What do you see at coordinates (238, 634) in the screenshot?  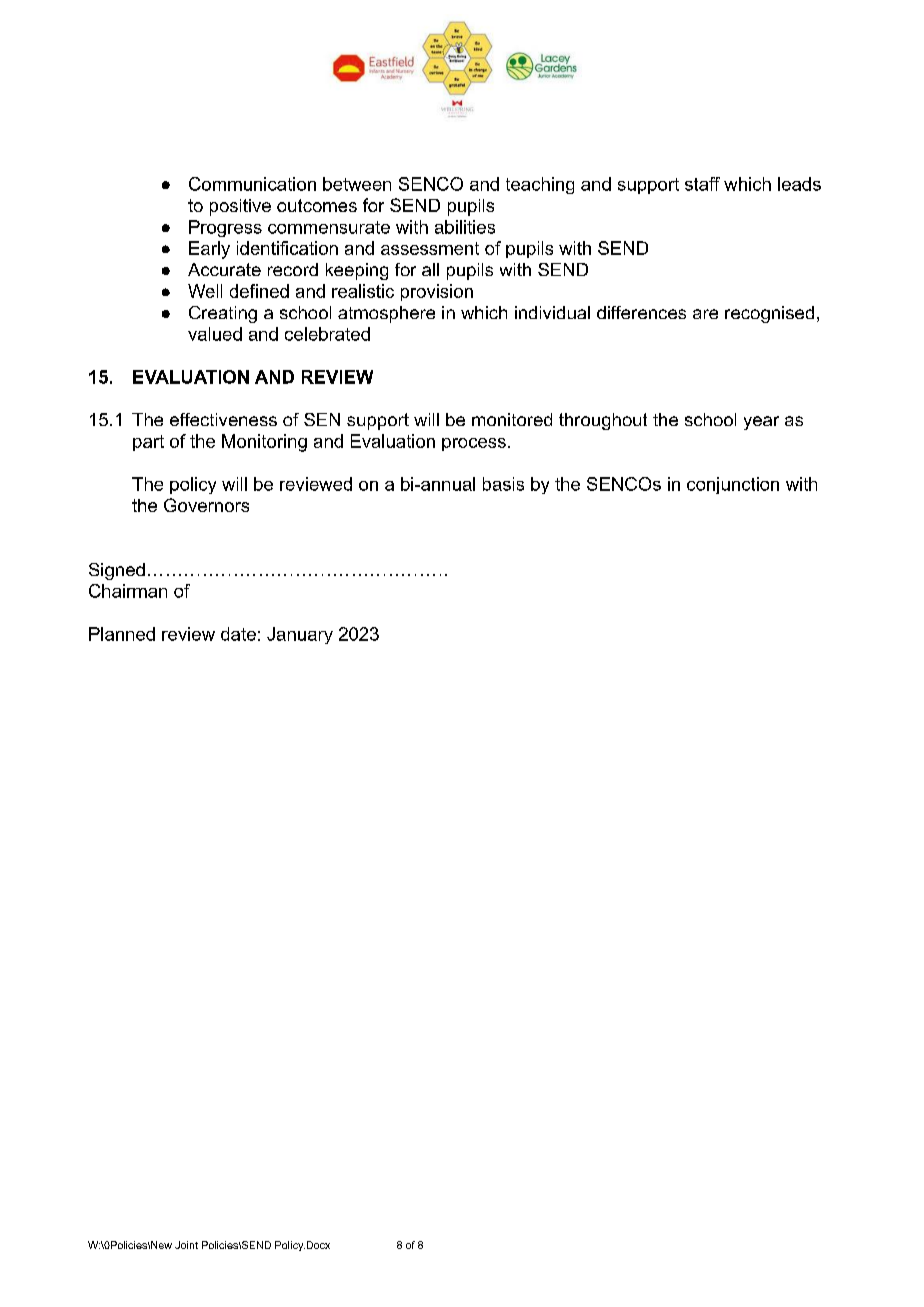 I see `date` at bounding box center [238, 634].
